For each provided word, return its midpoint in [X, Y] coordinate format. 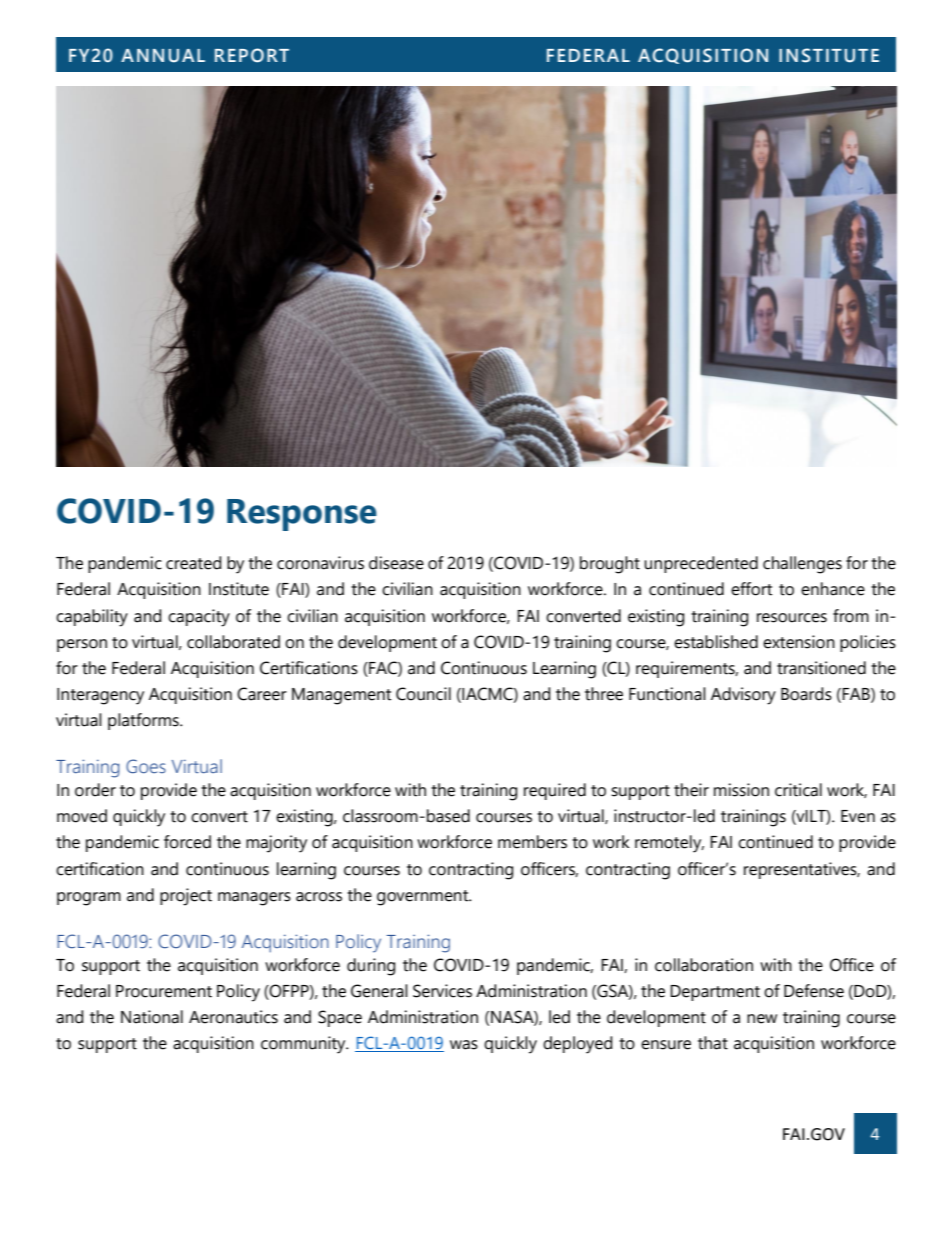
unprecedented [701, 564]
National [152, 1017]
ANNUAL [163, 56]
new [762, 1019]
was [464, 1045]
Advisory [743, 696]
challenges [802, 565]
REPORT [252, 55]
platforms [144, 721]
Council [423, 694]
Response [302, 515]
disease [396, 563]
